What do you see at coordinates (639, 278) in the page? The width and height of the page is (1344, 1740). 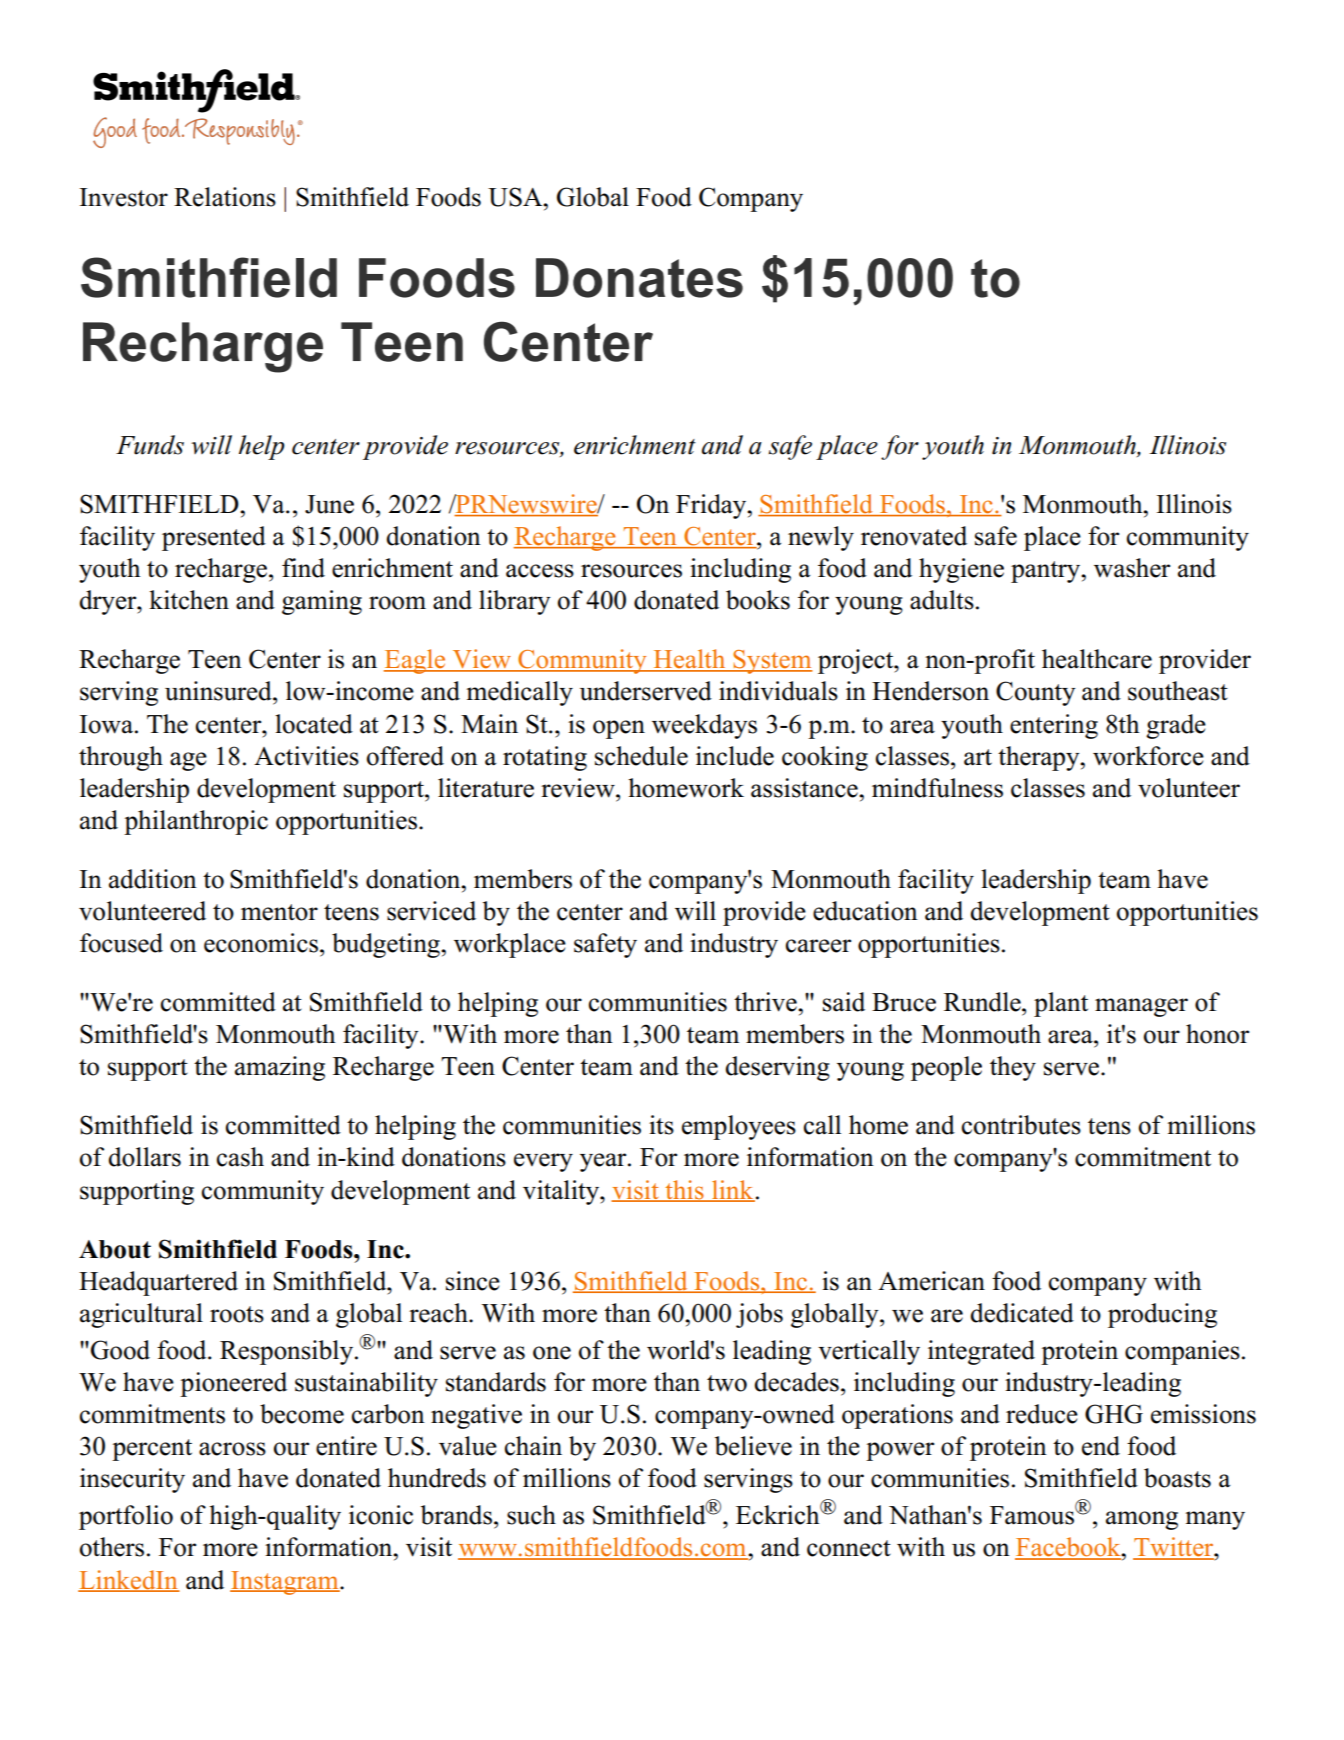 I see `Donates` at bounding box center [639, 278].
